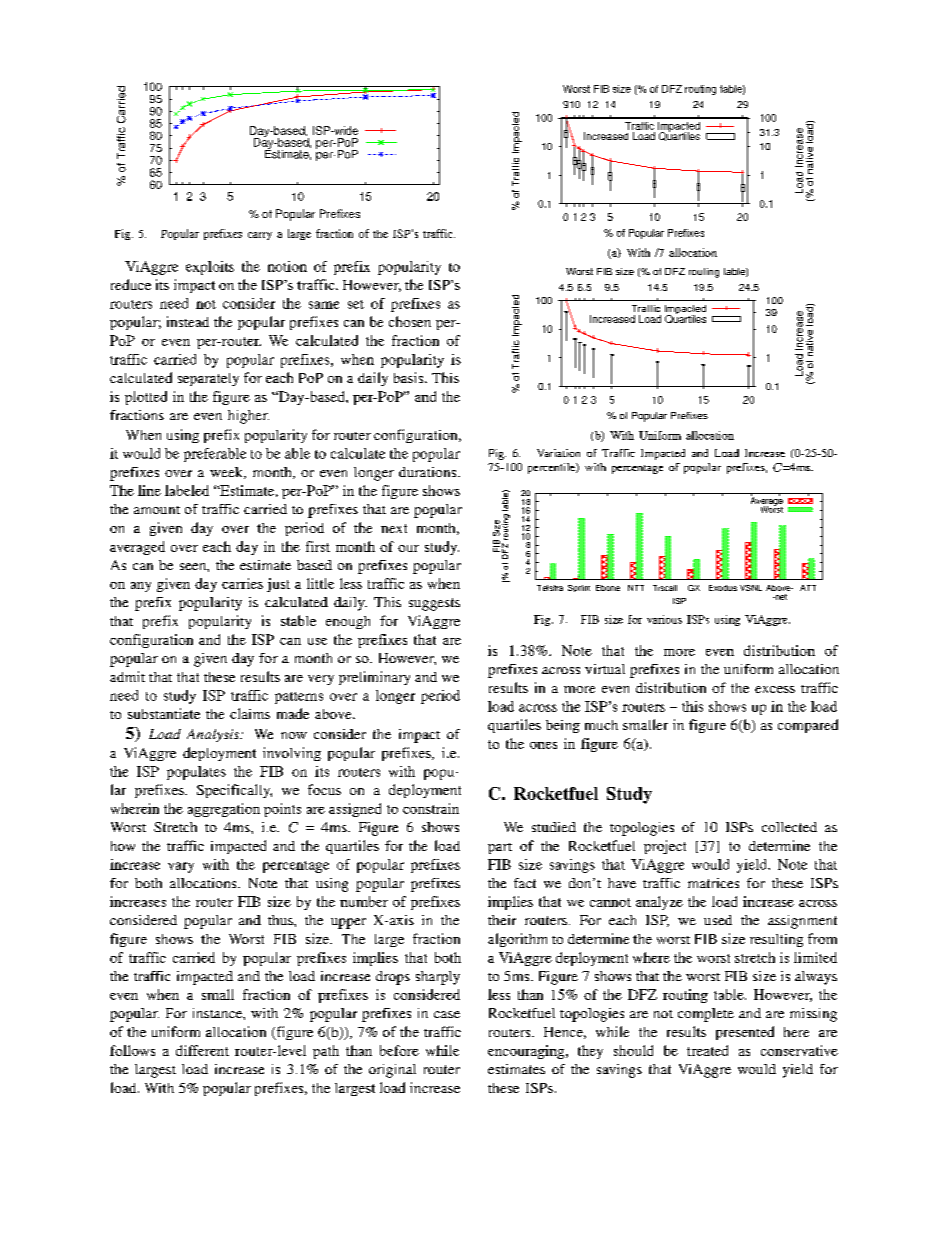 The image size is (952, 1233). Describe the element at coordinates (558, 453) in the screenshot. I see `Variation` at that location.
